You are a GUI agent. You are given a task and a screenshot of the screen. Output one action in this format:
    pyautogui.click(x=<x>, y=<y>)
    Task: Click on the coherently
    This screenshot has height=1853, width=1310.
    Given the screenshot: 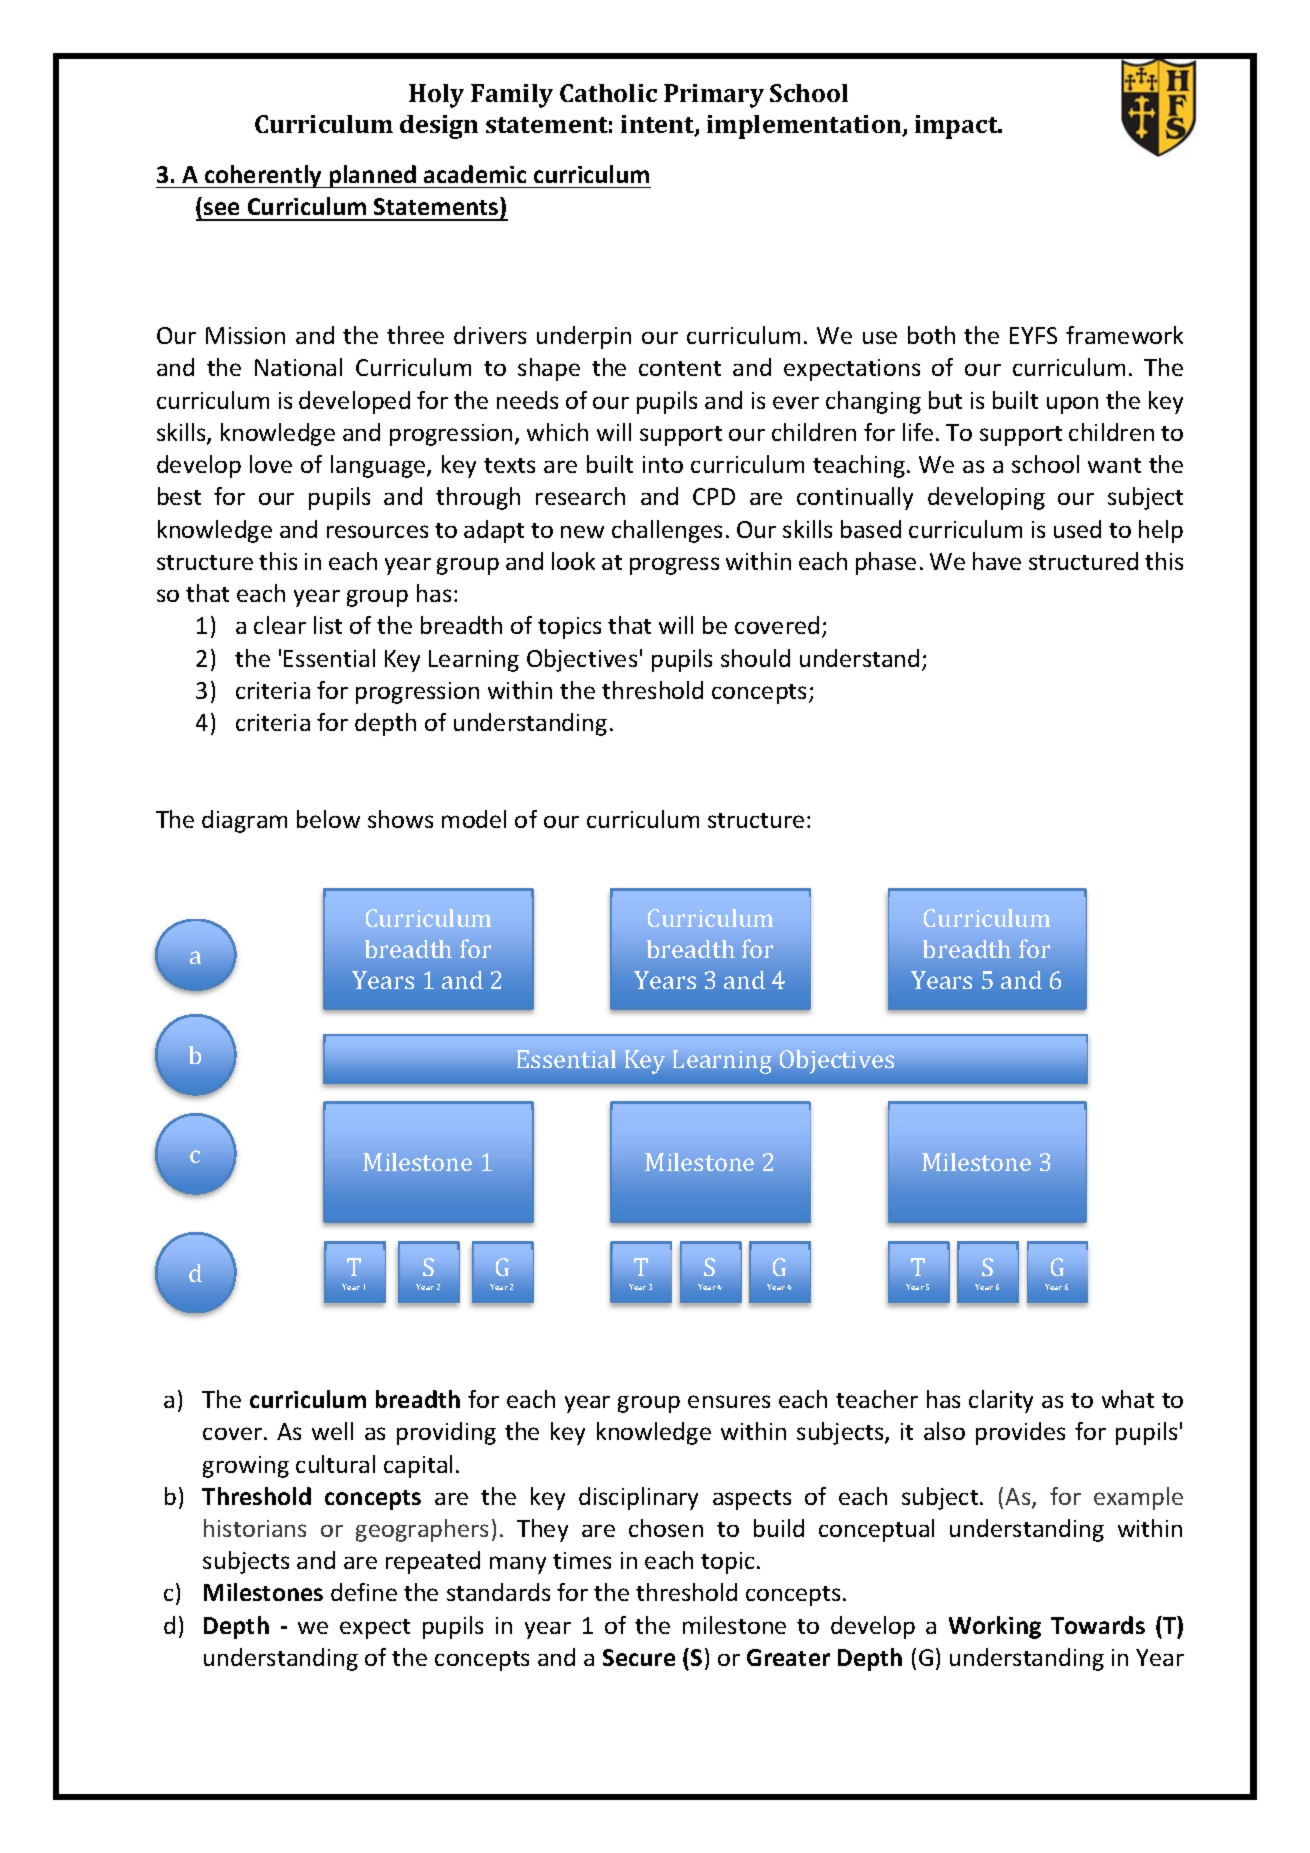 What is the action you would take?
    pyautogui.click(x=263, y=176)
